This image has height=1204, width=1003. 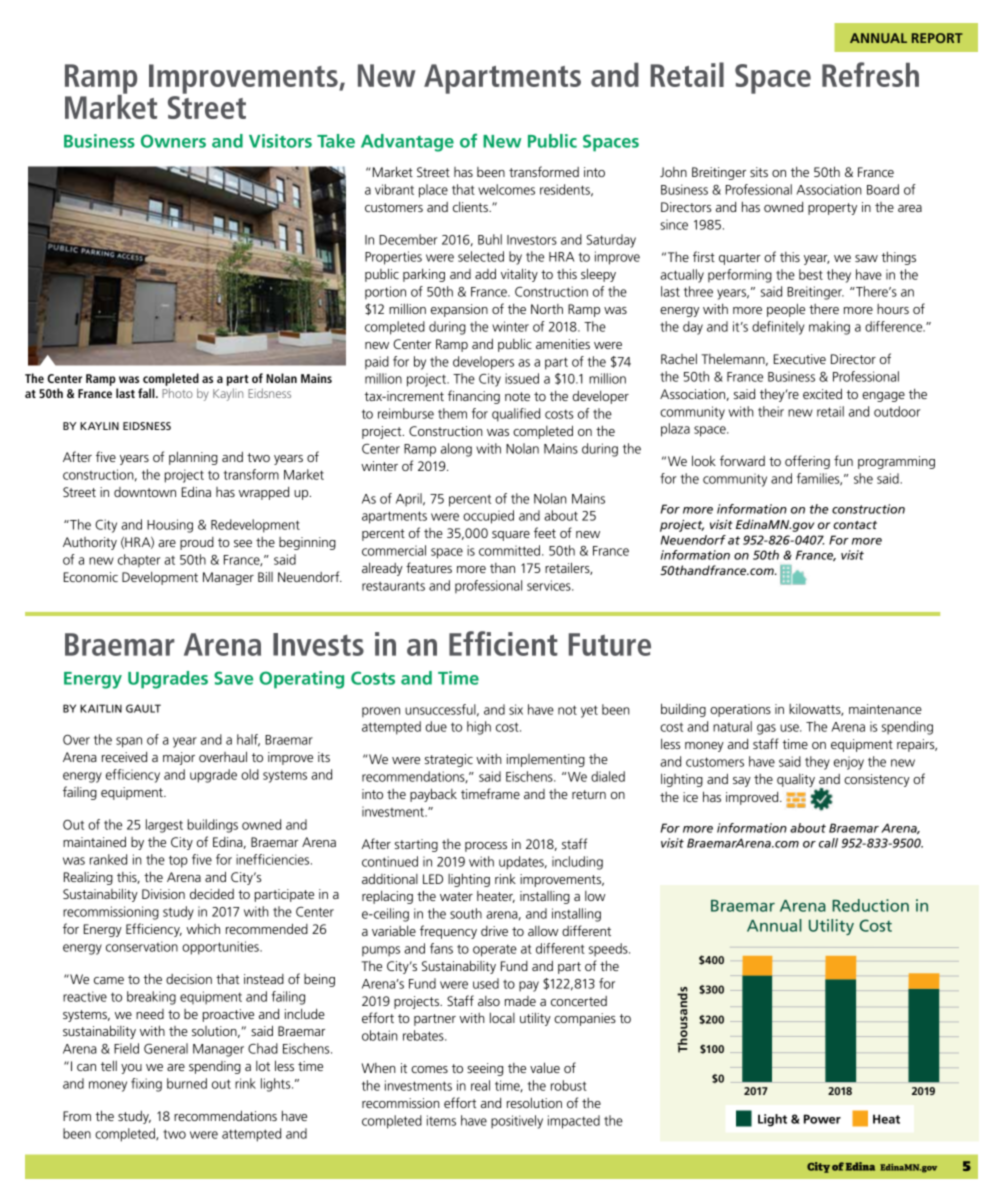 I want to click on burned, so click(x=187, y=1083).
